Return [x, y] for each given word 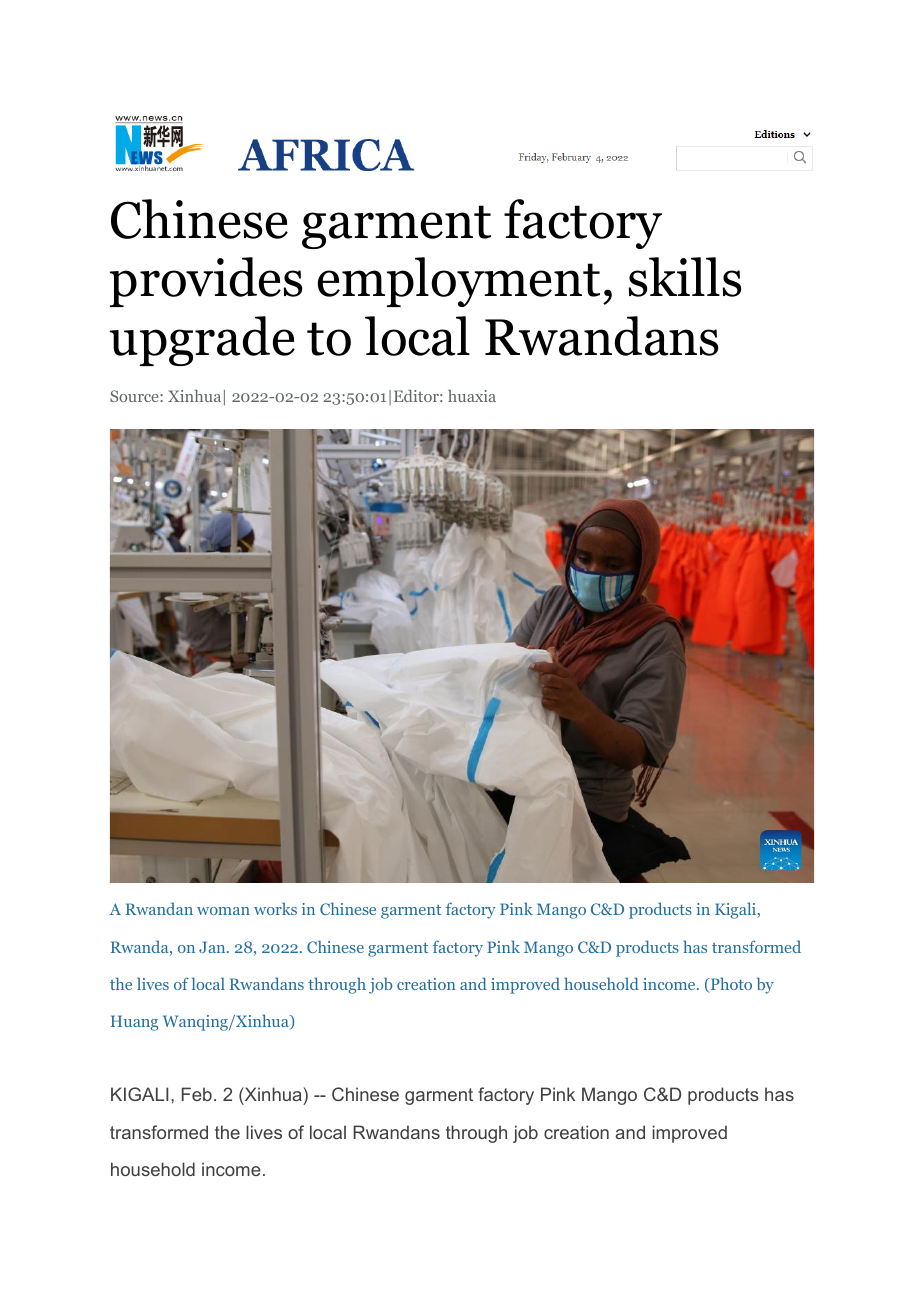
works [275, 908]
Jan [213, 947]
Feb [197, 1094]
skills [685, 277]
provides [206, 282]
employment [459, 282]
